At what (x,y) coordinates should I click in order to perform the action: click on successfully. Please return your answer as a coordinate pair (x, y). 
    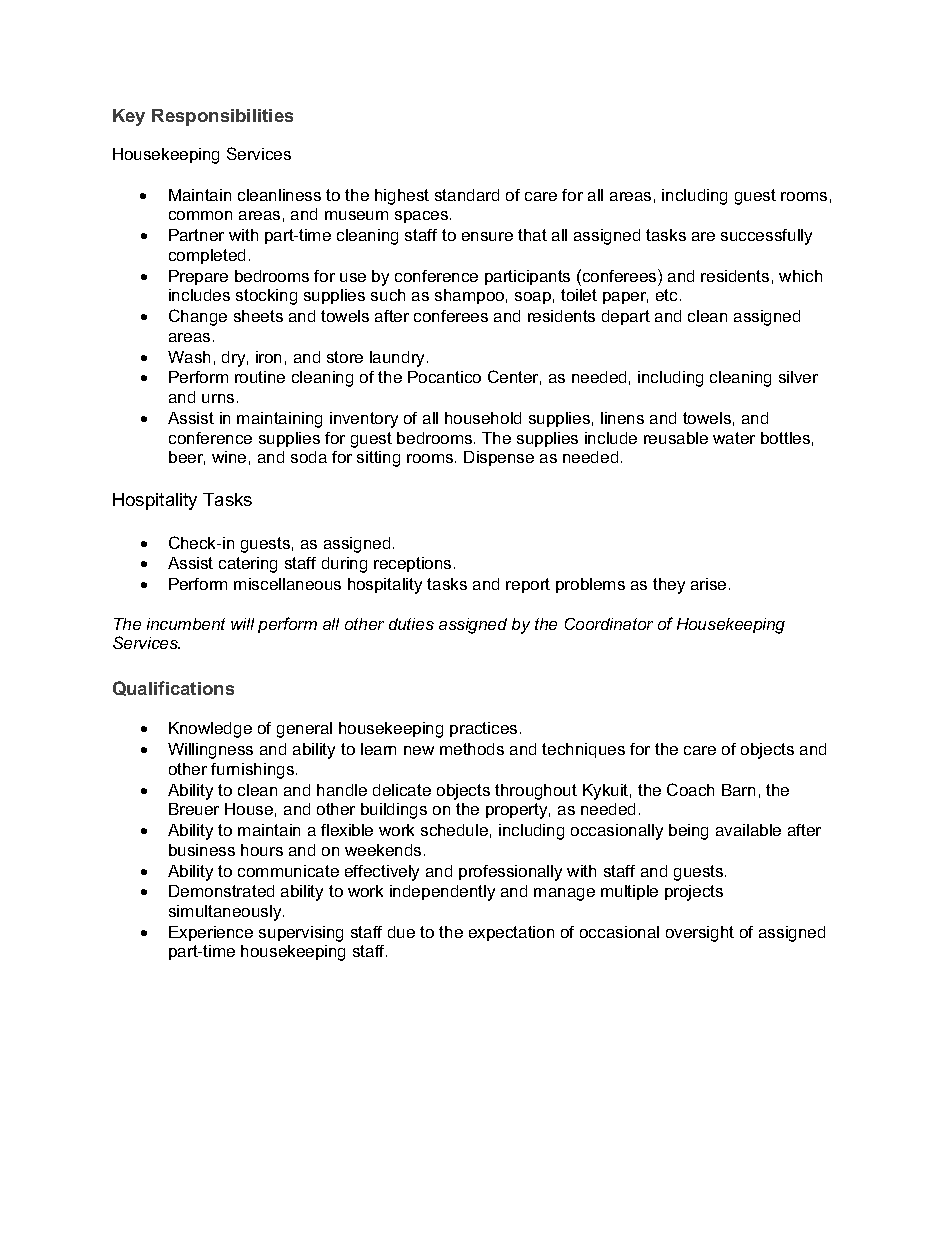
    Looking at the image, I should click on (766, 237).
